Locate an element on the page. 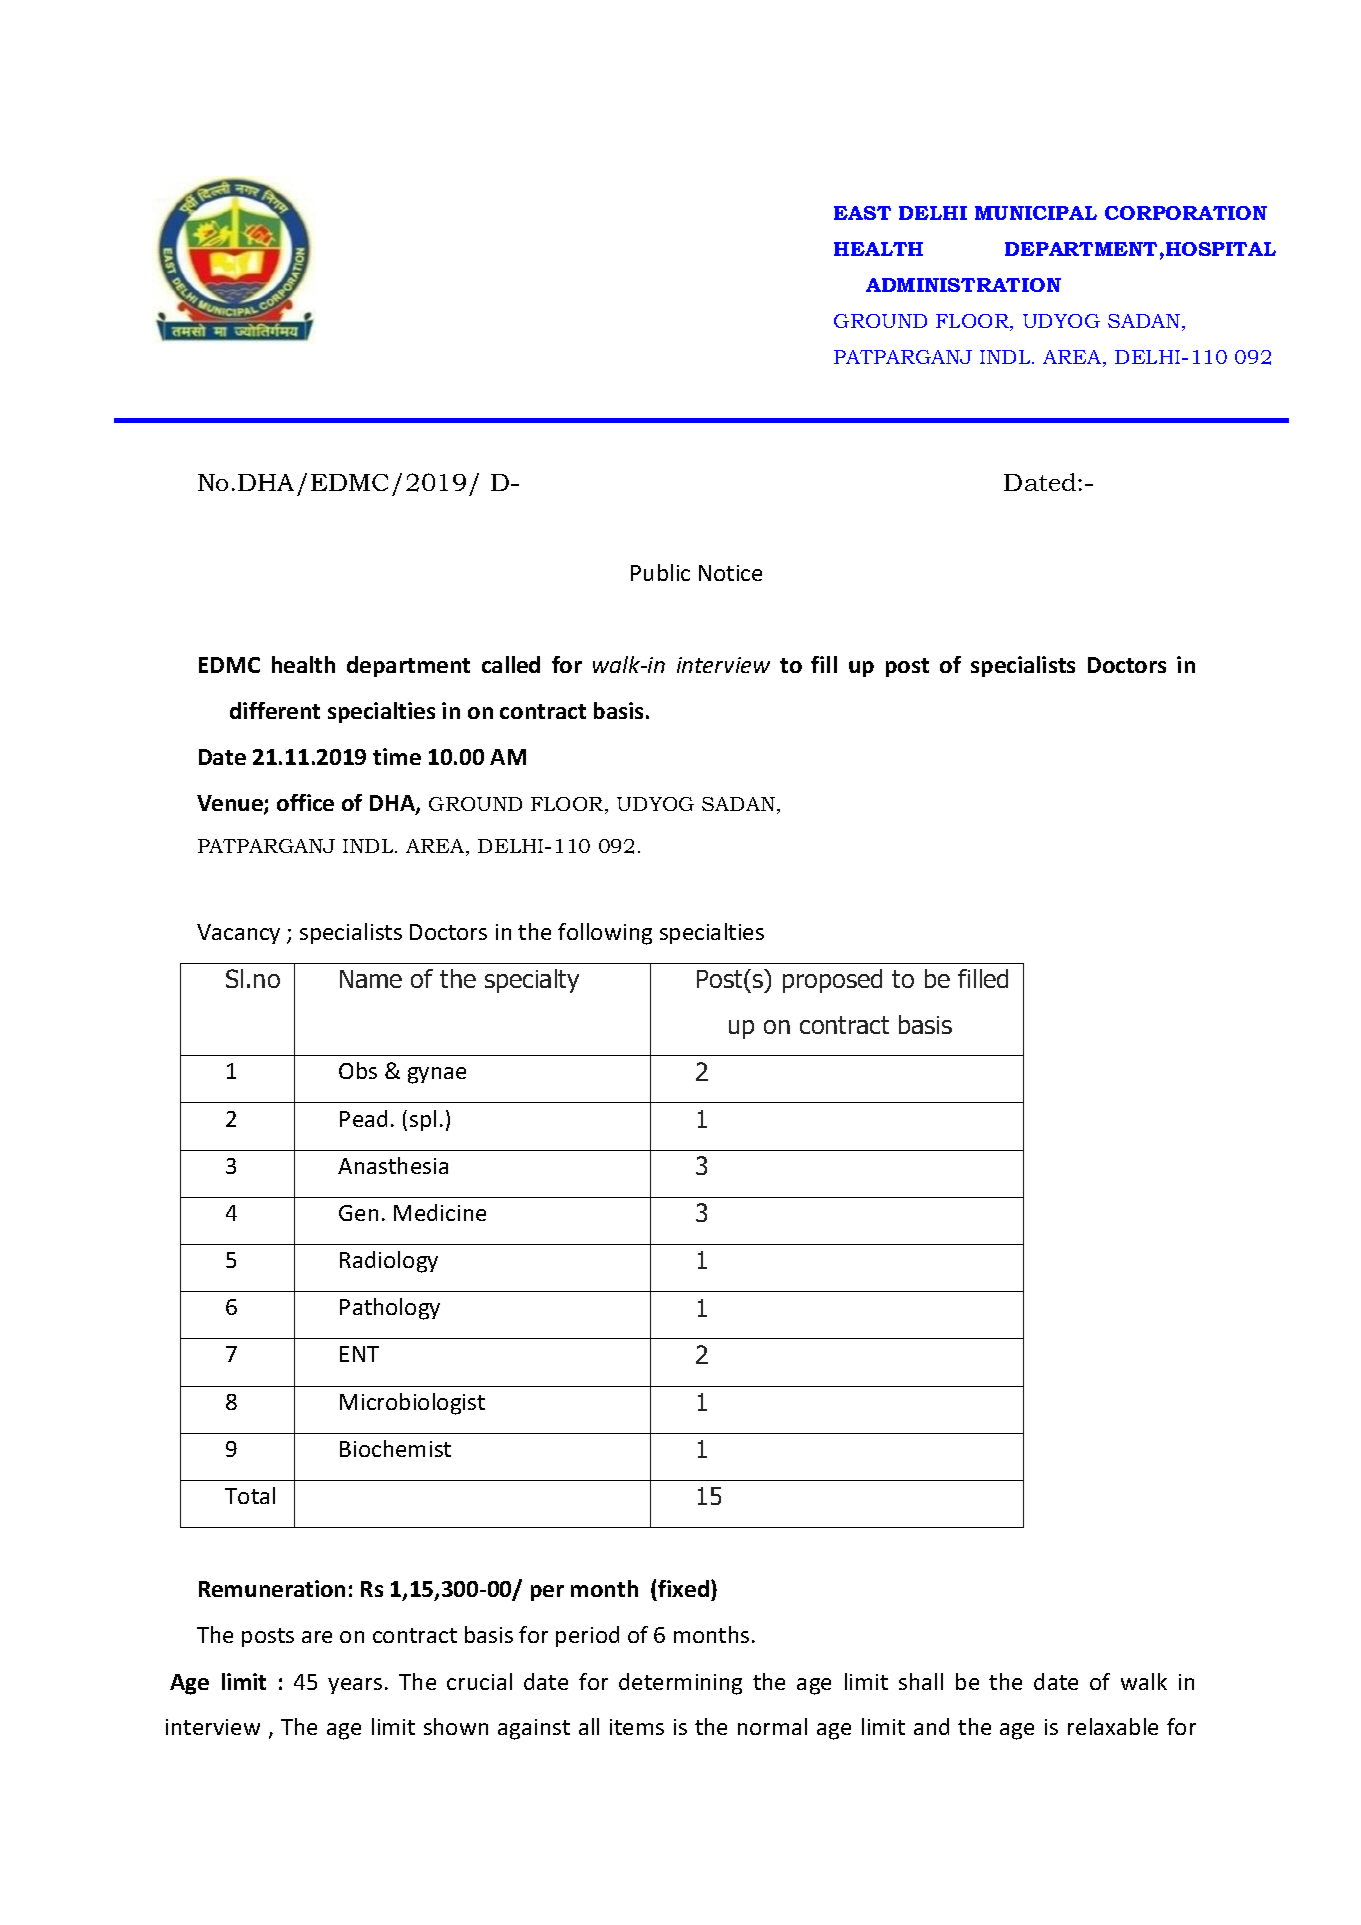  years is located at coordinates (355, 1686).
